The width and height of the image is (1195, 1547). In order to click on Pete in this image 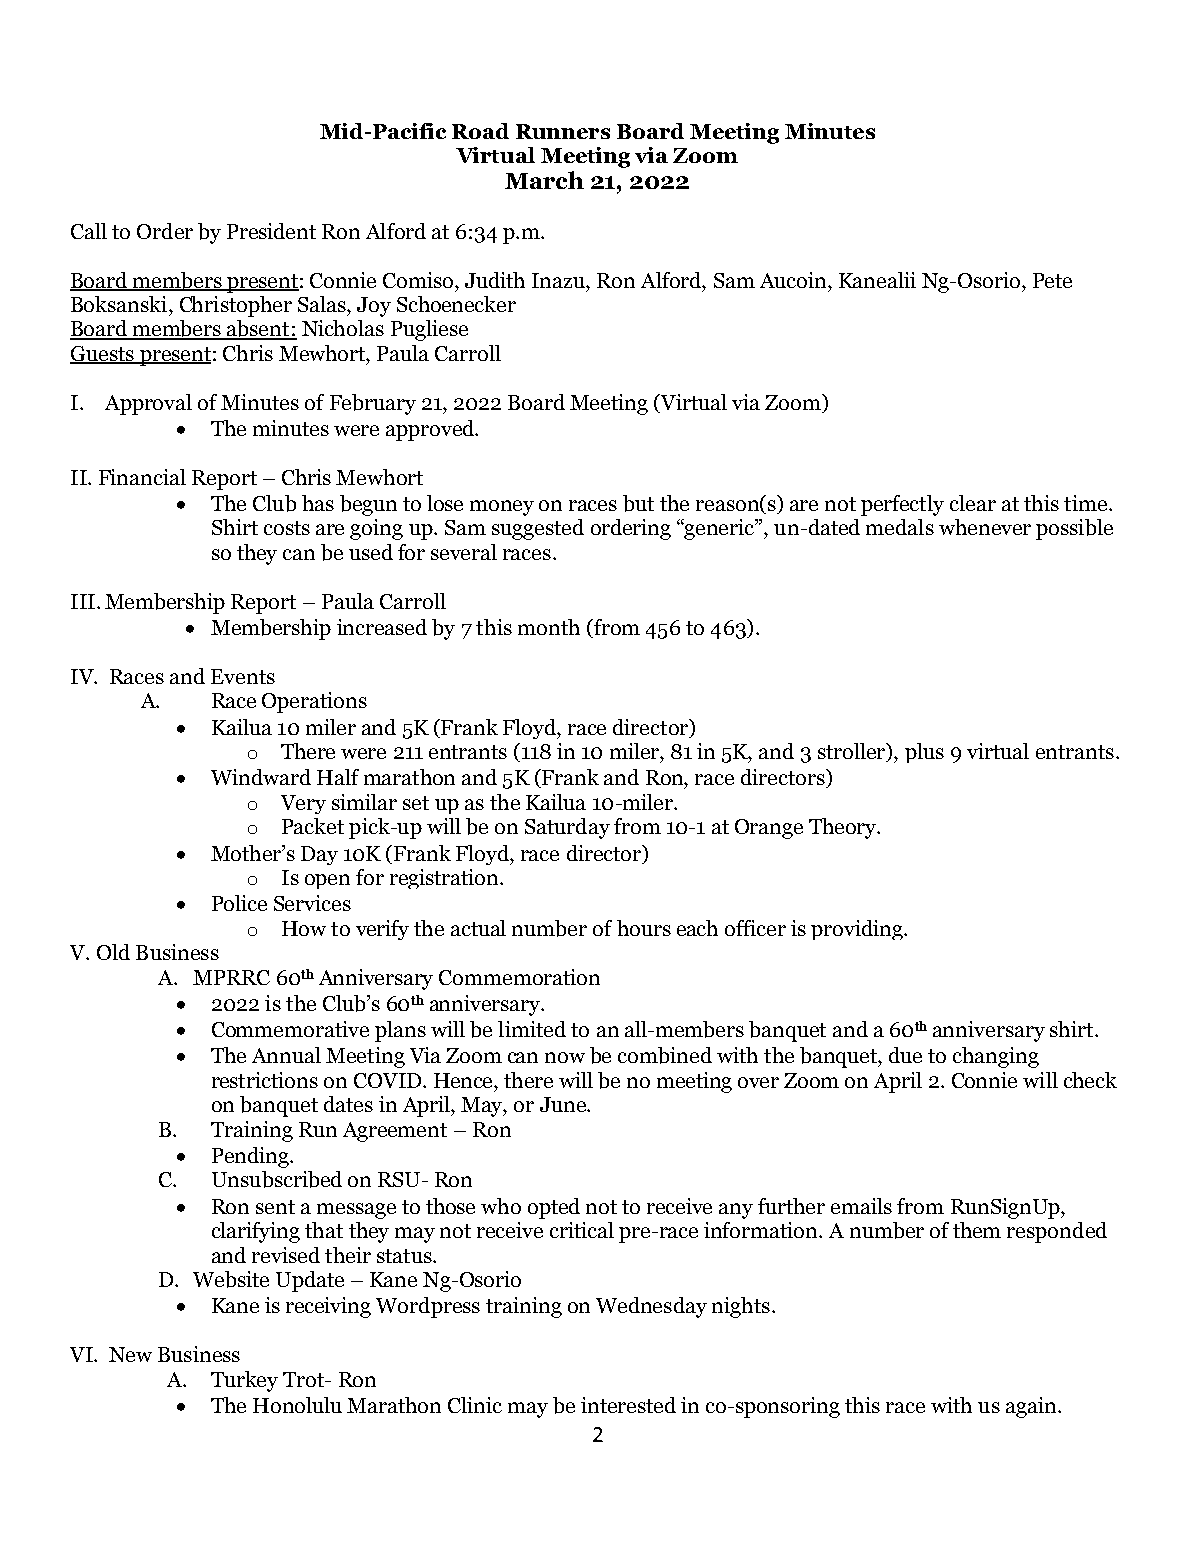, I will do `click(1052, 280)`.
